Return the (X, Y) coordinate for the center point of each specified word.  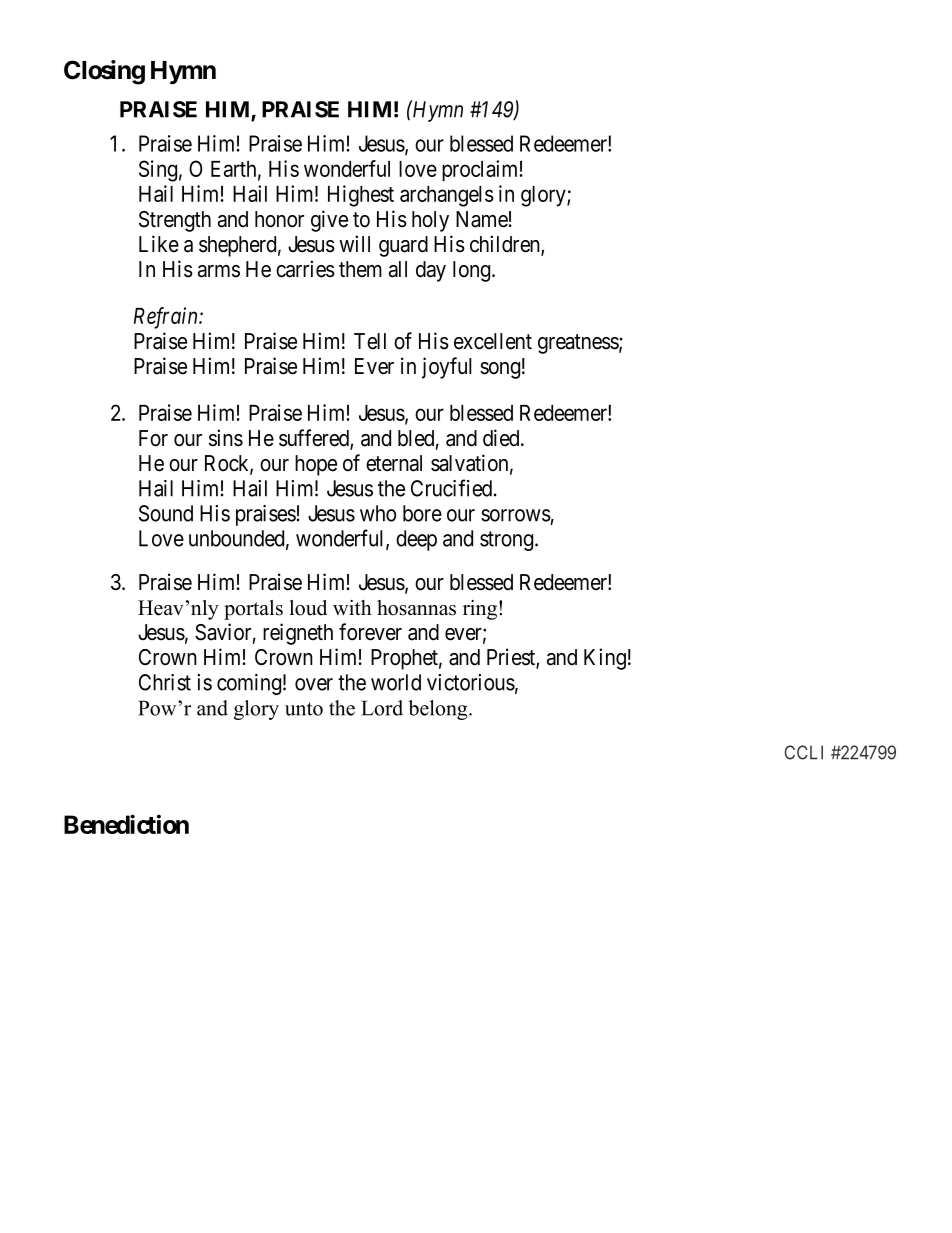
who (378, 513)
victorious (471, 682)
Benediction (126, 824)
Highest (361, 196)
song (500, 370)
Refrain (167, 318)
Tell (370, 341)
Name (482, 219)
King (605, 659)
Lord (382, 708)
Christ (165, 682)
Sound (166, 513)
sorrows (516, 515)
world (396, 682)
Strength (175, 221)
